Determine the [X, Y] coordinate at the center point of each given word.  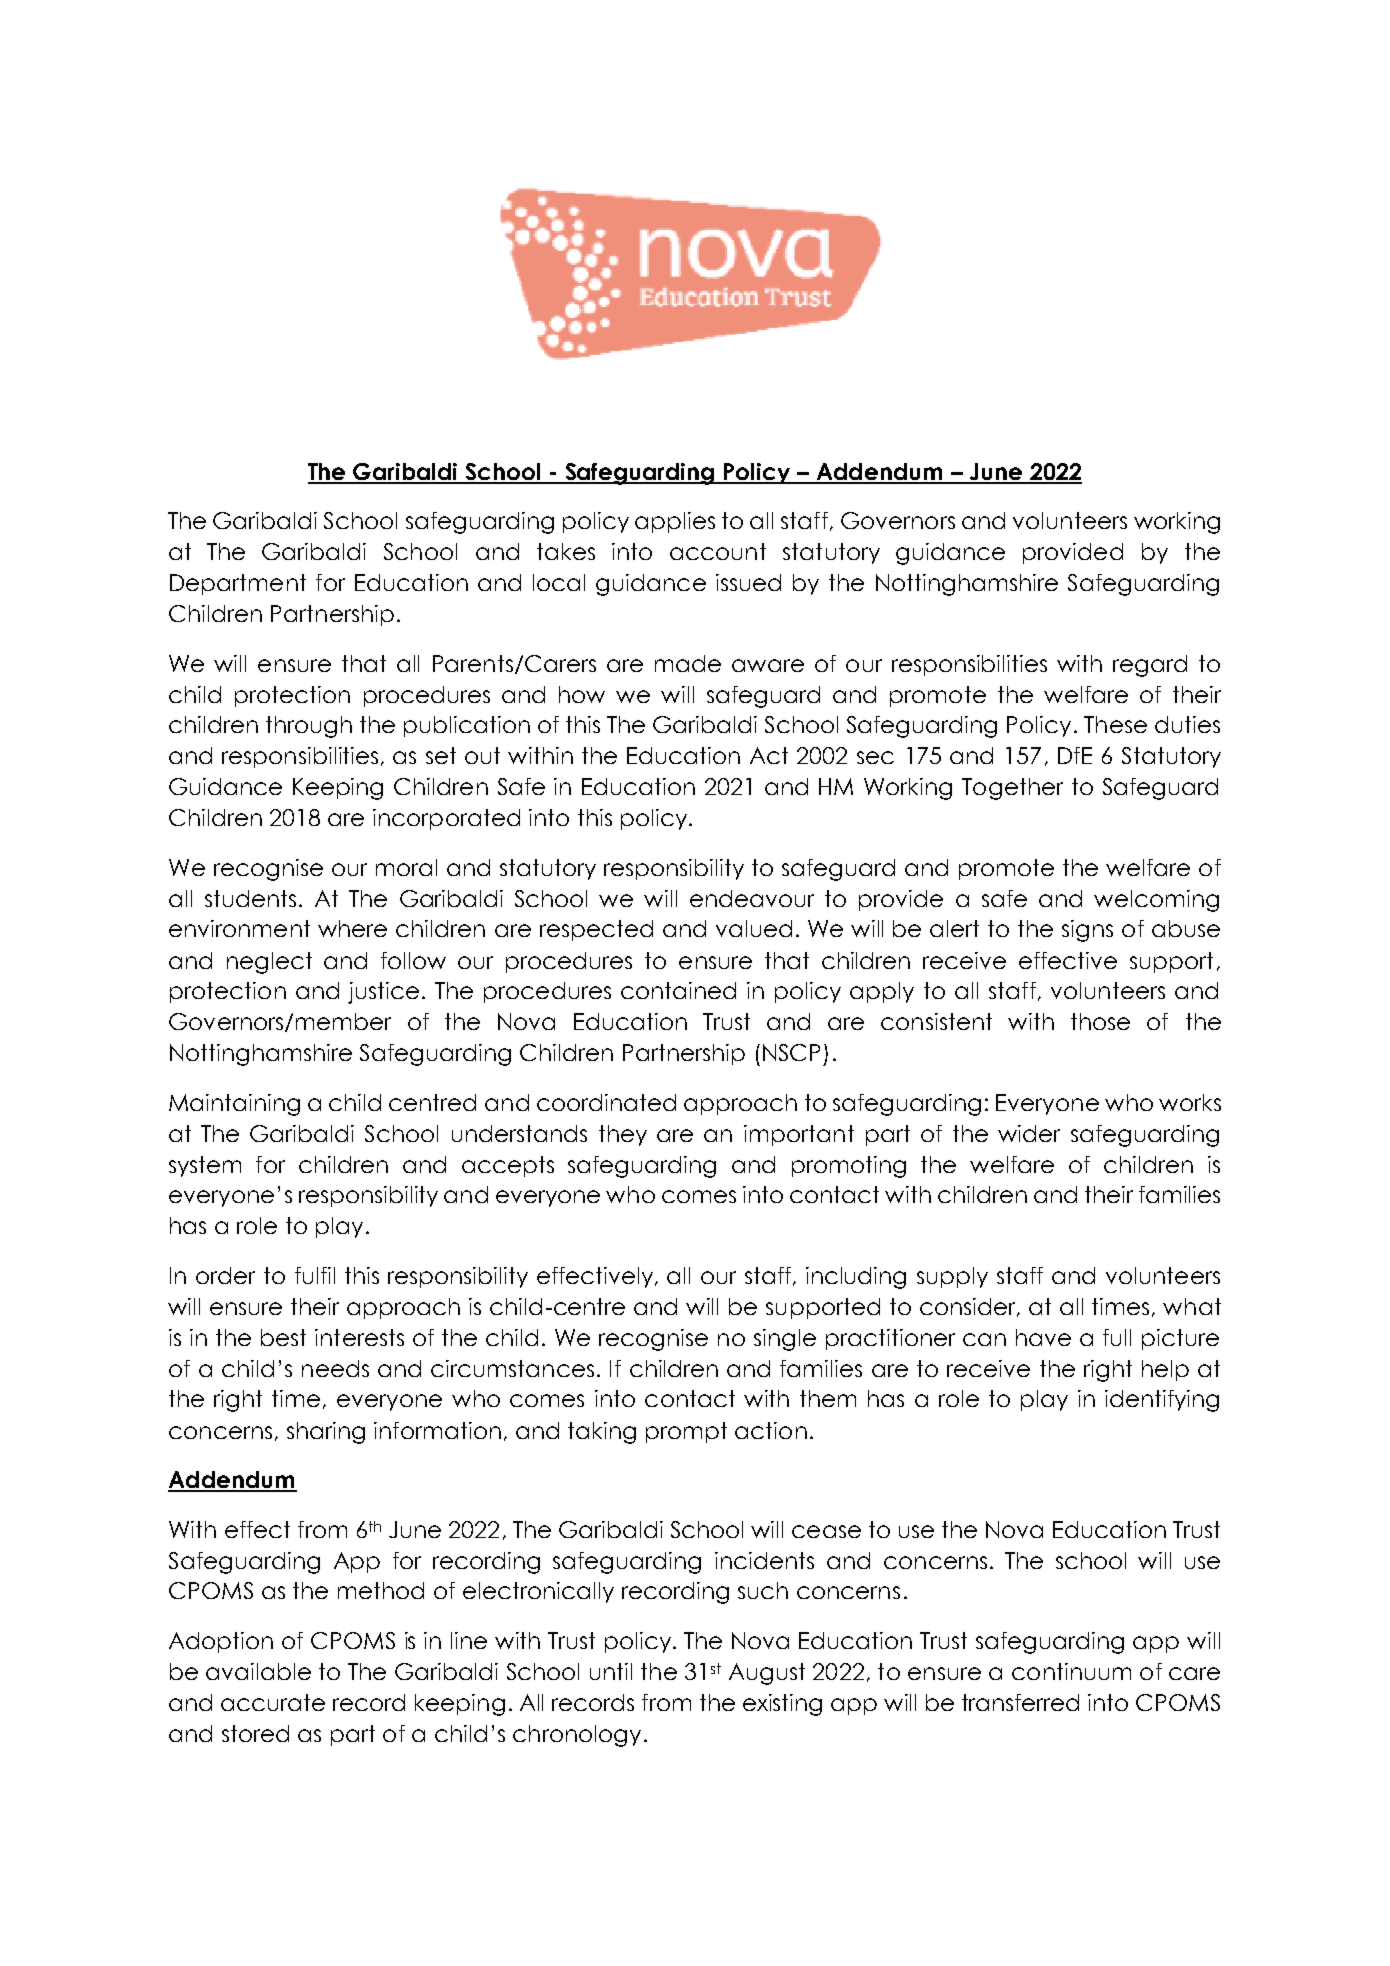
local [559, 582]
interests [359, 1337]
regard [1150, 666]
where [352, 928]
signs [1087, 931]
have [1043, 1337]
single [785, 1340]
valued [754, 928]
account [718, 551]
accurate [273, 1702]
